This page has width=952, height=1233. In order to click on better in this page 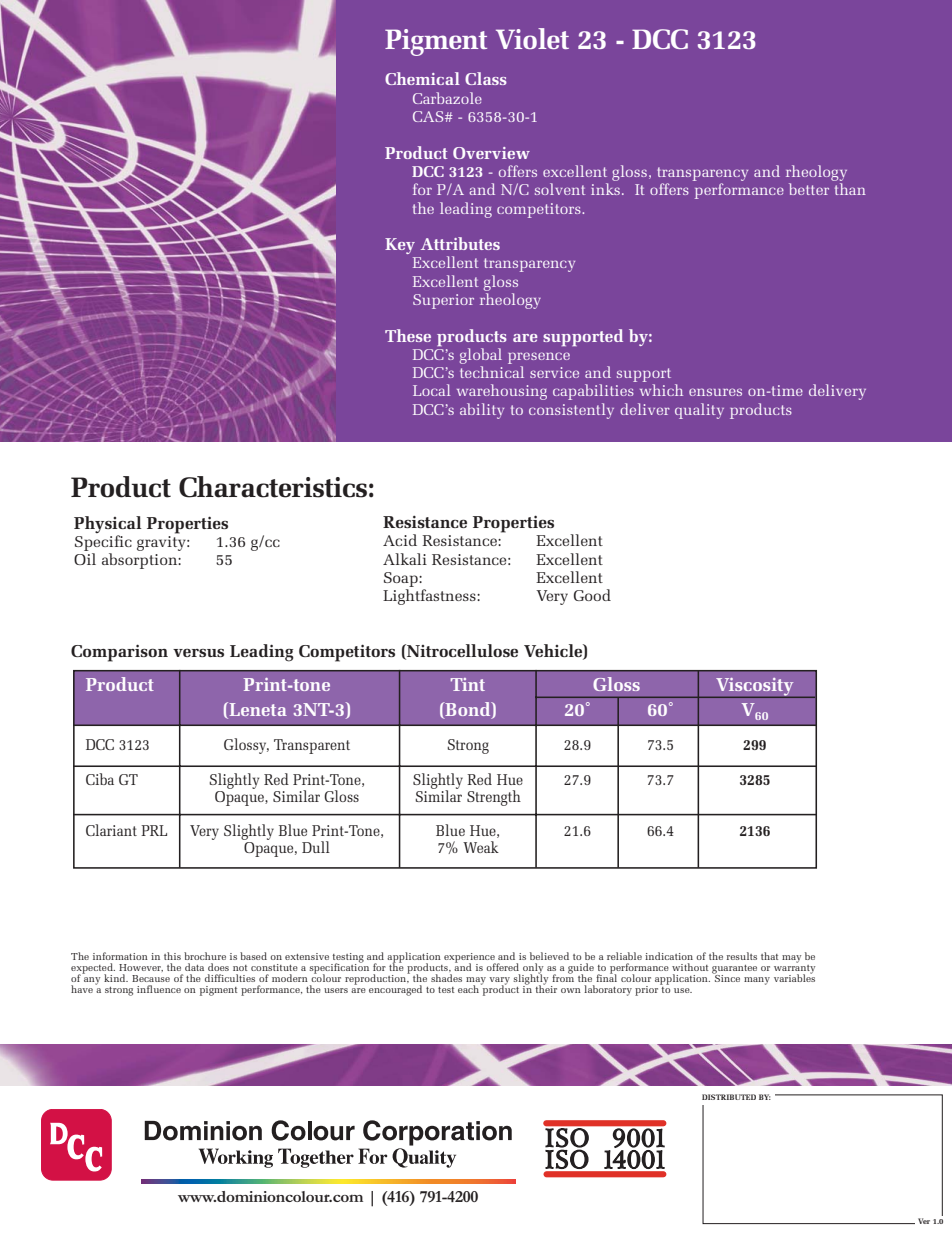, I will do `click(809, 189)`.
